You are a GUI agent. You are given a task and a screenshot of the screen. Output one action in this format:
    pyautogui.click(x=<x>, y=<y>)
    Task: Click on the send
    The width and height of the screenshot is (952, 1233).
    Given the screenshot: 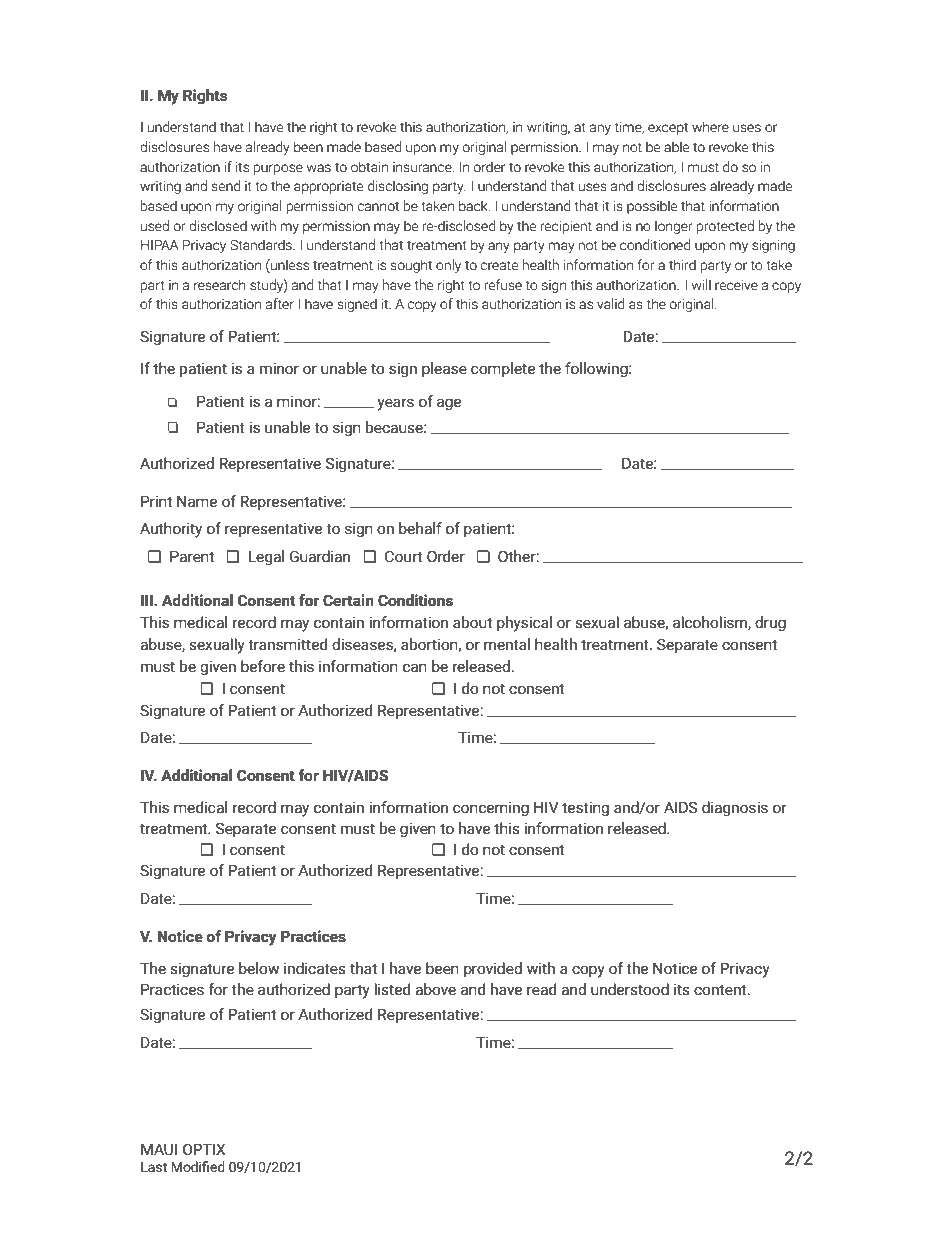 What is the action you would take?
    pyautogui.click(x=225, y=186)
